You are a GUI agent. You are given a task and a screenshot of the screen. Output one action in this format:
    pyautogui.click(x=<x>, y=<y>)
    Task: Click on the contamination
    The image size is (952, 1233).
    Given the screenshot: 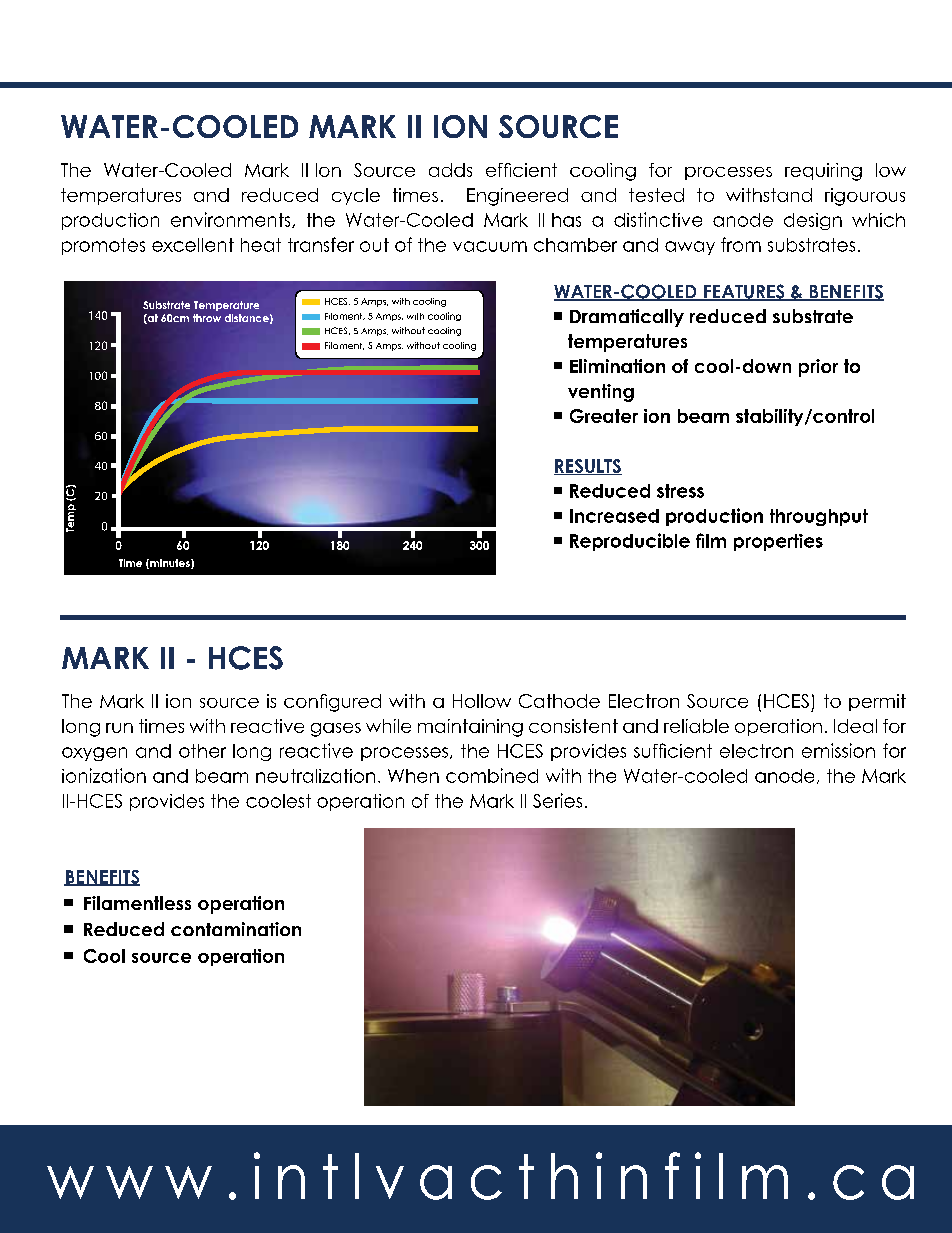 What is the action you would take?
    pyautogui.click(x=236, y=929)
